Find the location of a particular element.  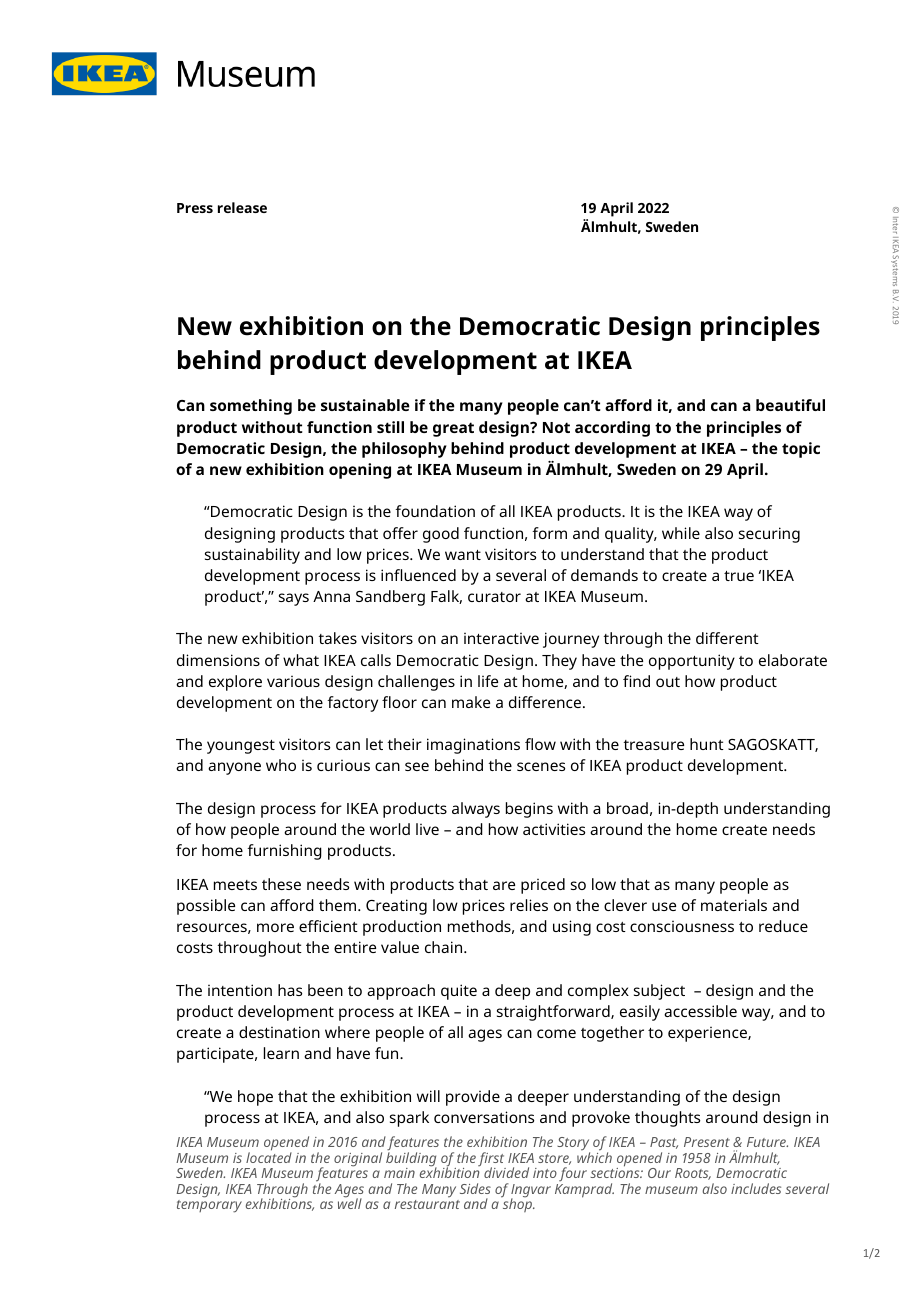

divided is located at coordinates (506, 1172).
